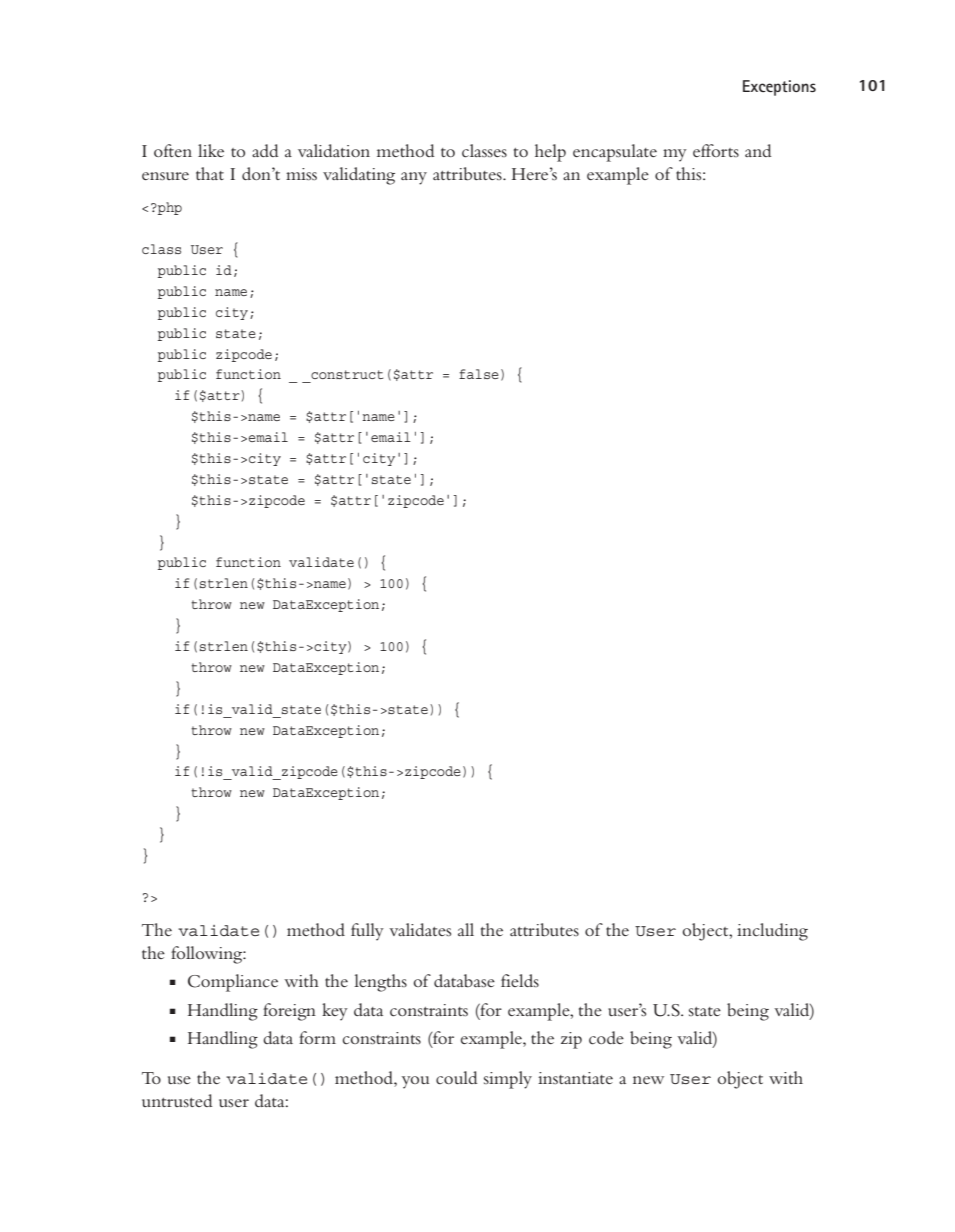 The width and height of the screenshot is (955, 1232). What do you see at coordinates (177, 1100) in the screenshot?
I see `untrusted` at bounding box center [177, 1100].
